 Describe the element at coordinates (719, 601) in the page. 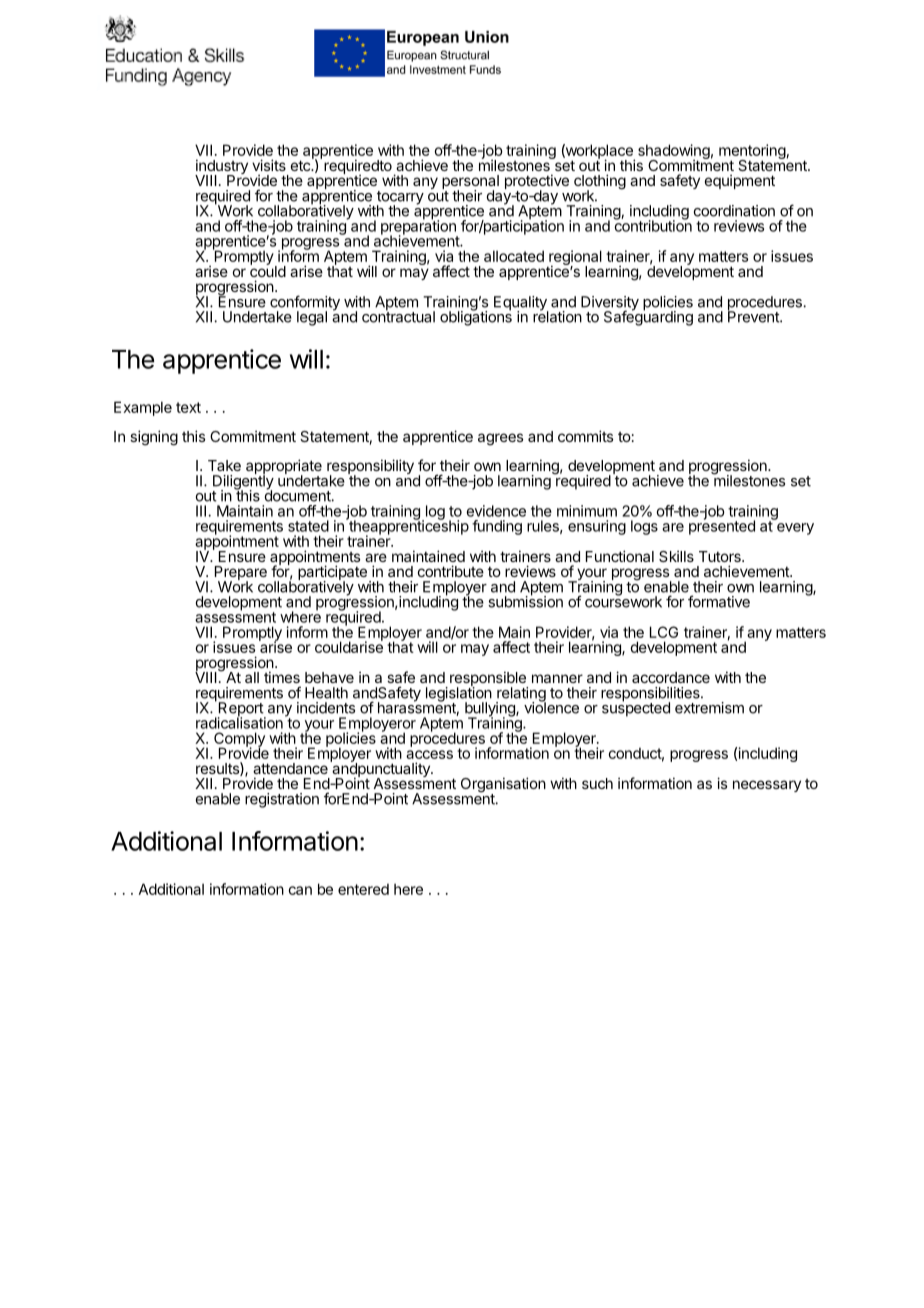

I see `formative` at that location.
